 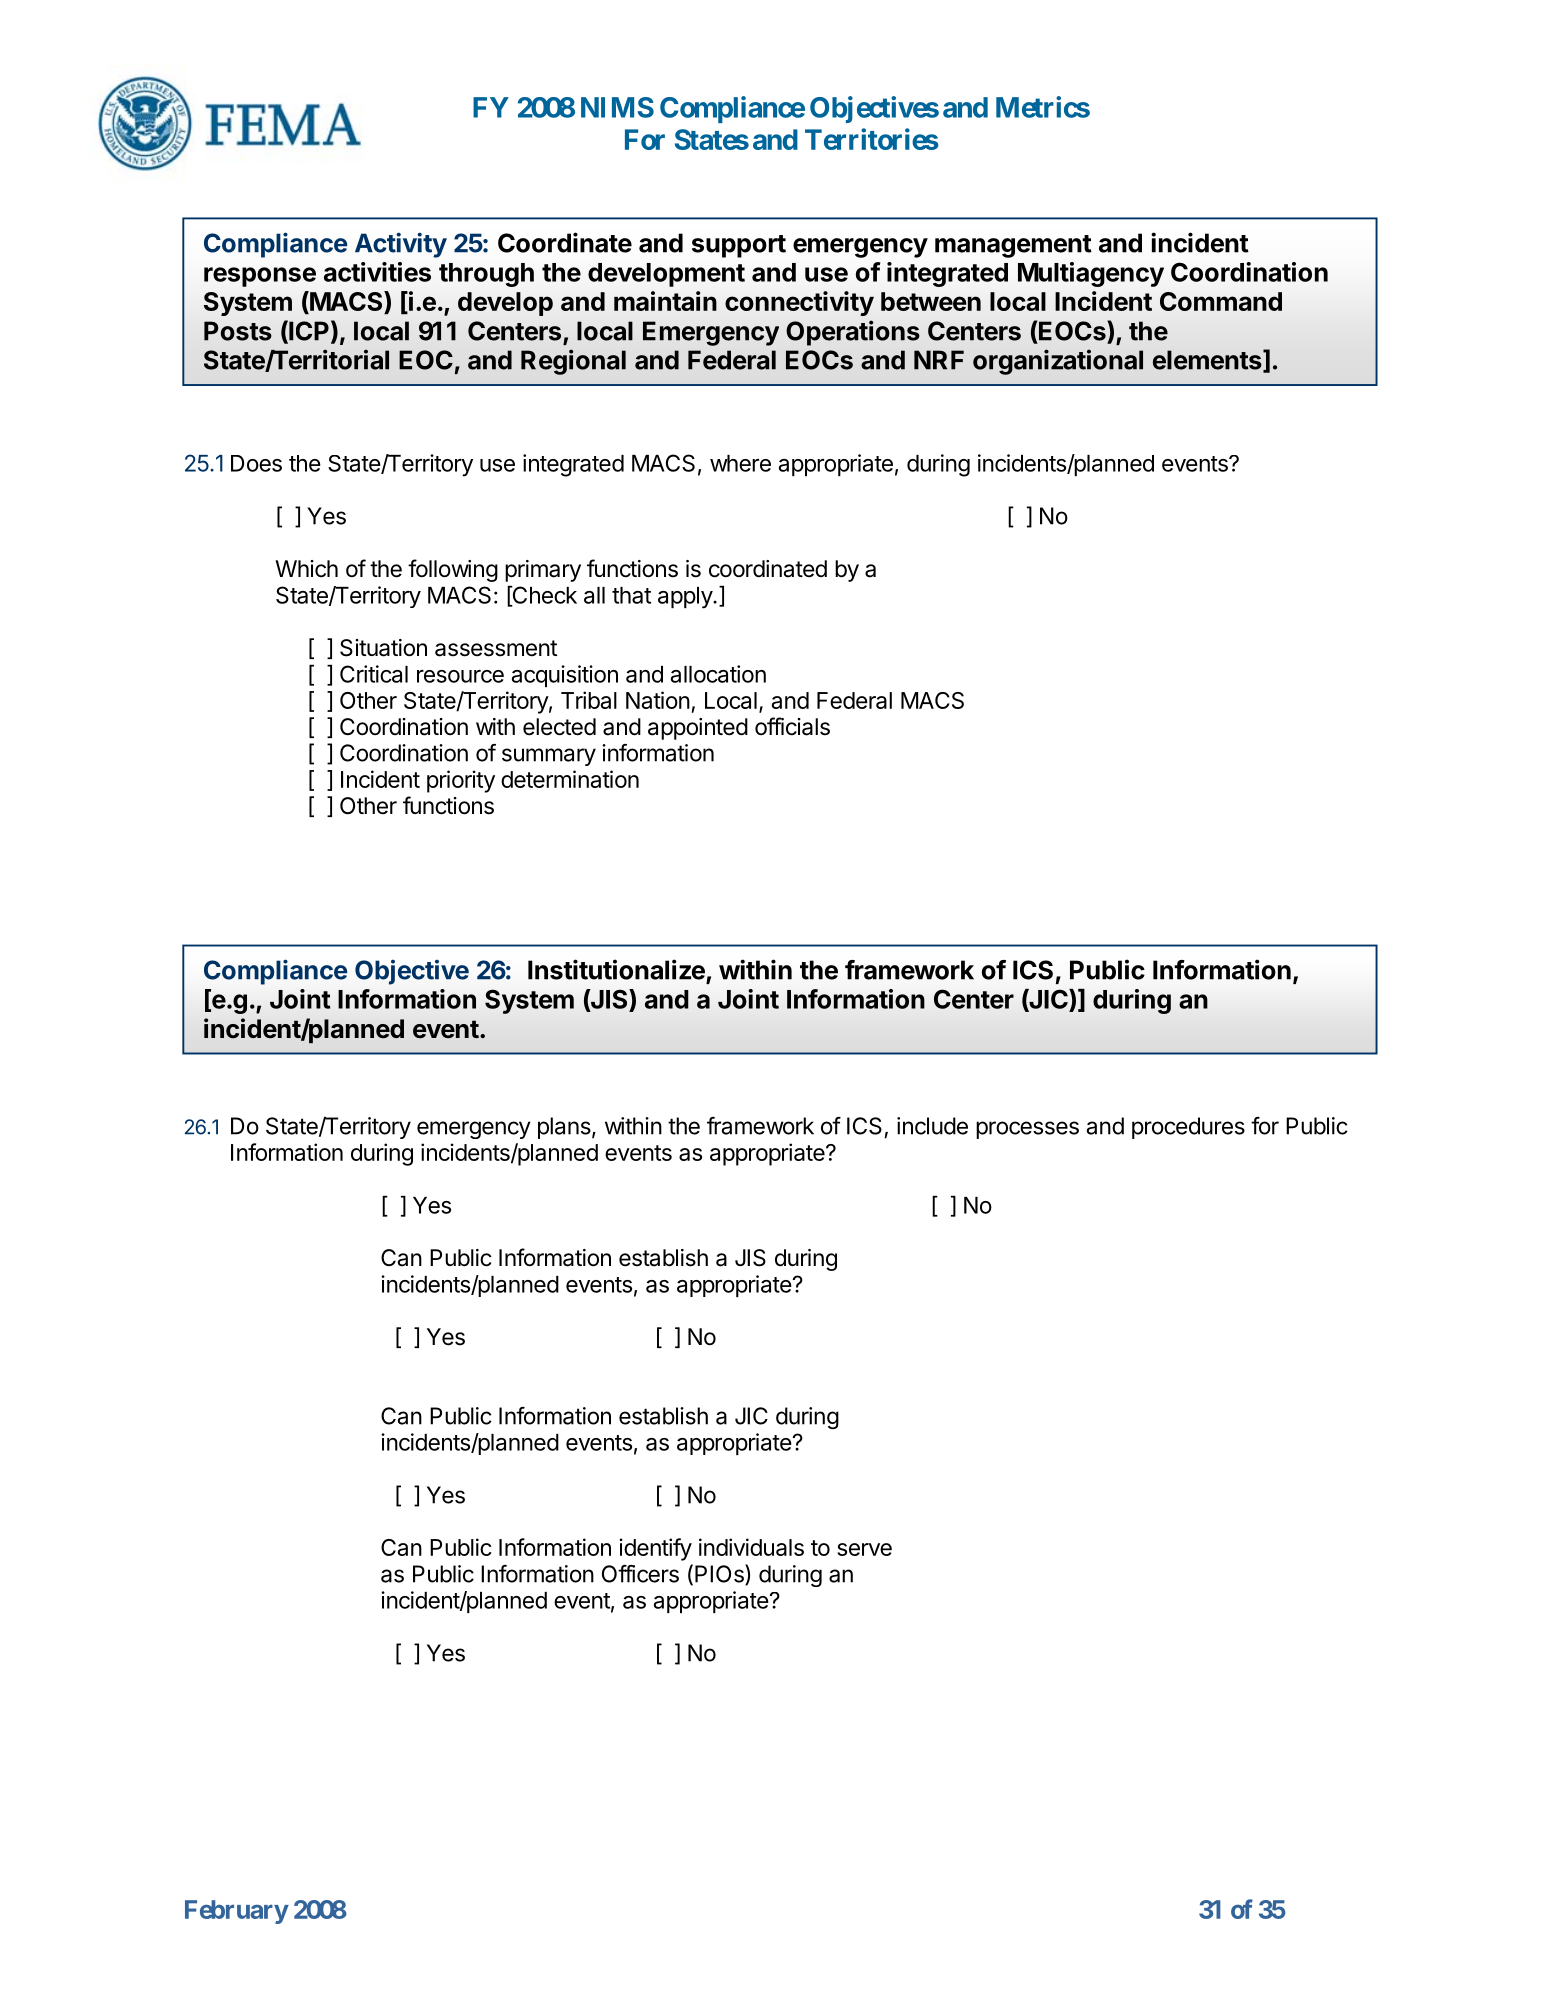 I want to click on include, so click(x=932, y=1126).
